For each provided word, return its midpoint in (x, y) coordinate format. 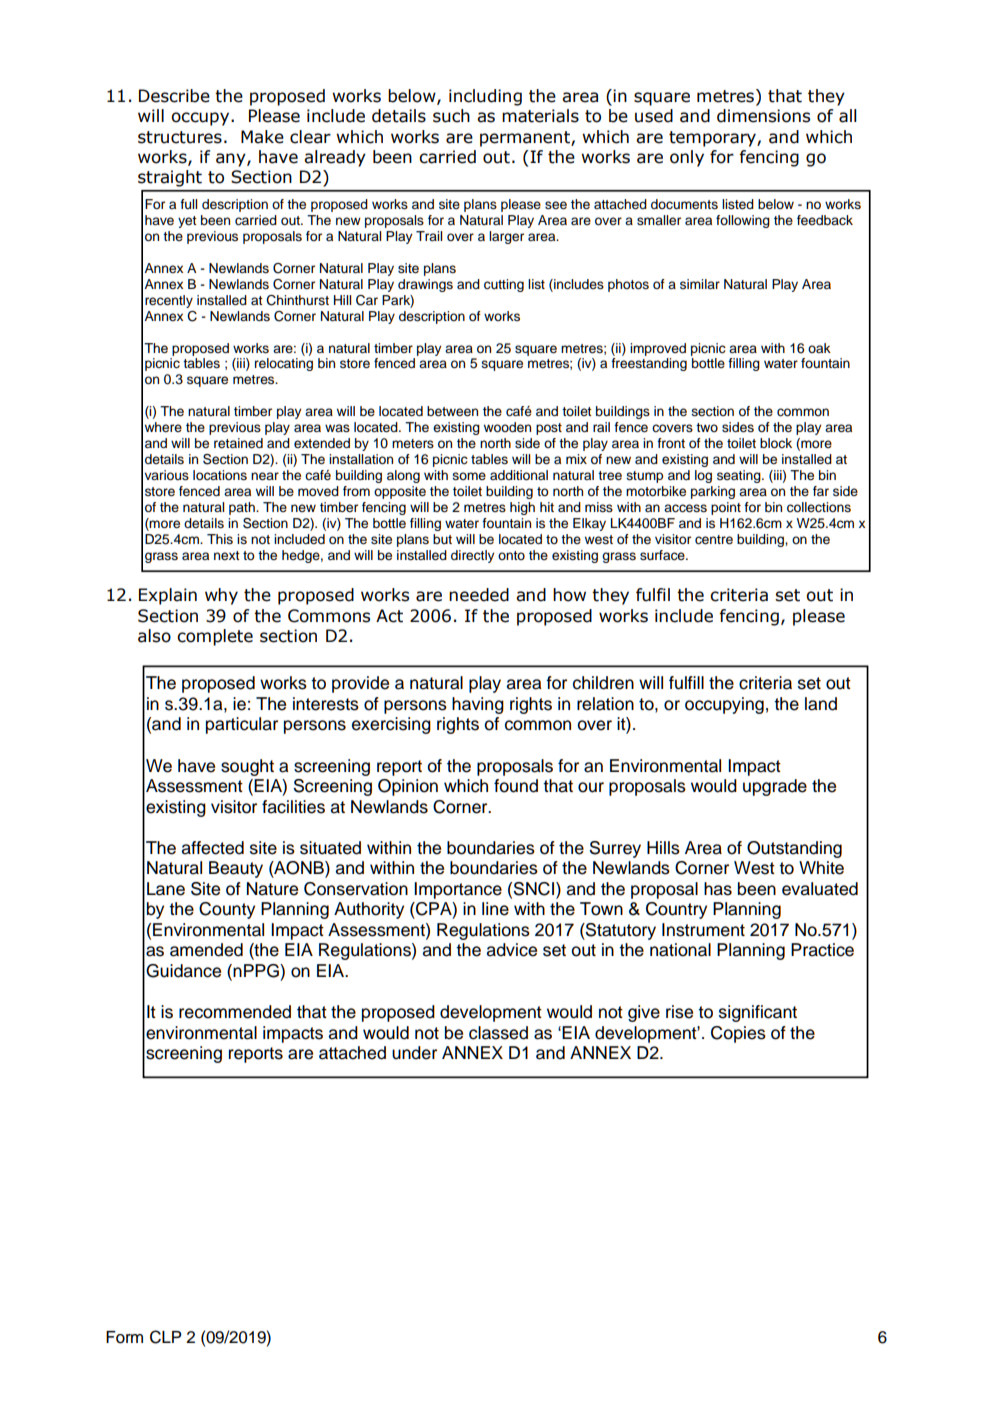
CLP (166, 1337)
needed (479, 595)
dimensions (763, 116)
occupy (201, 119)
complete (215, 637)
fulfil (653, 595)
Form (124, 1337)
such (451, 116)
